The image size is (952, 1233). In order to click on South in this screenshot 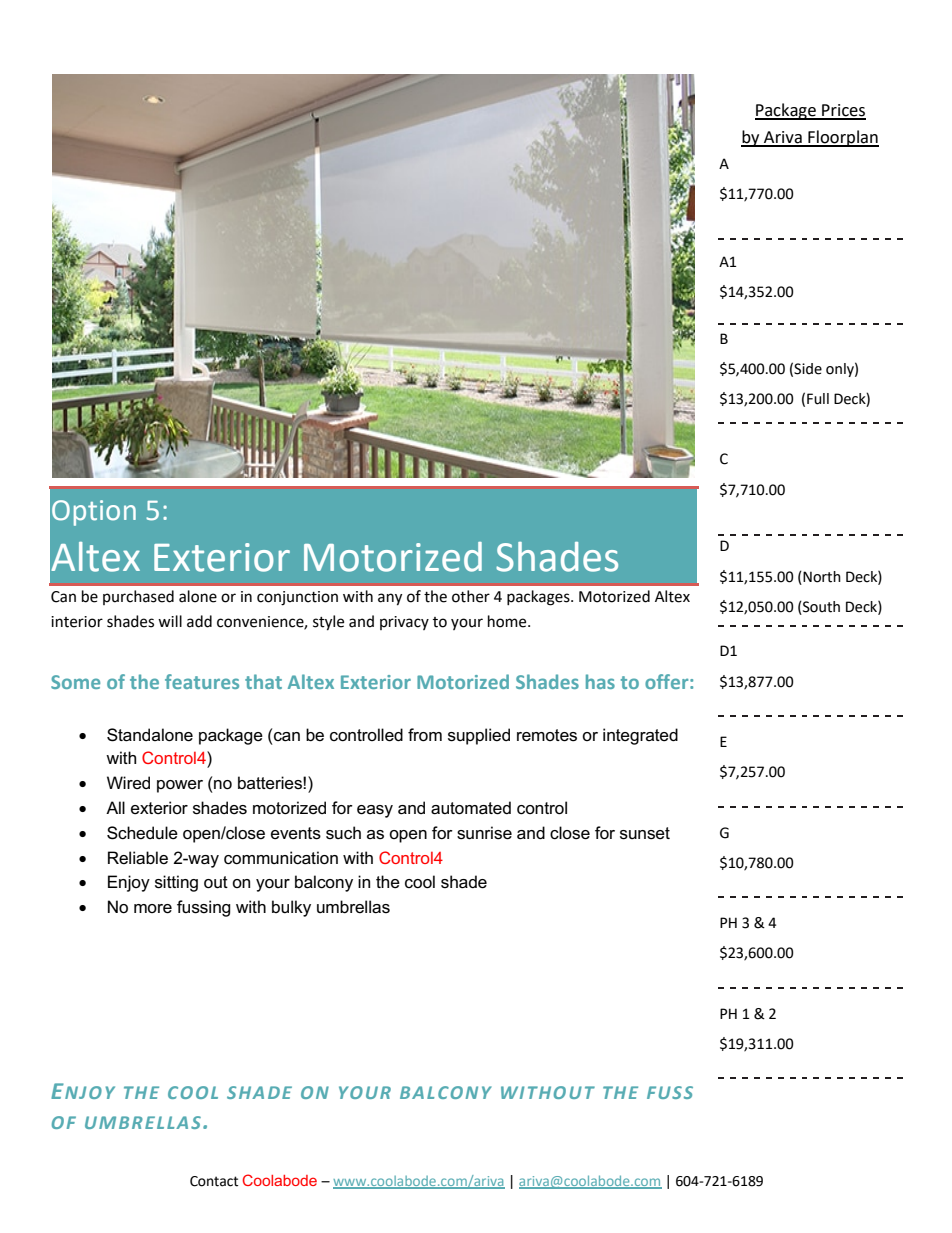, I will do `click(820, 608)`.
